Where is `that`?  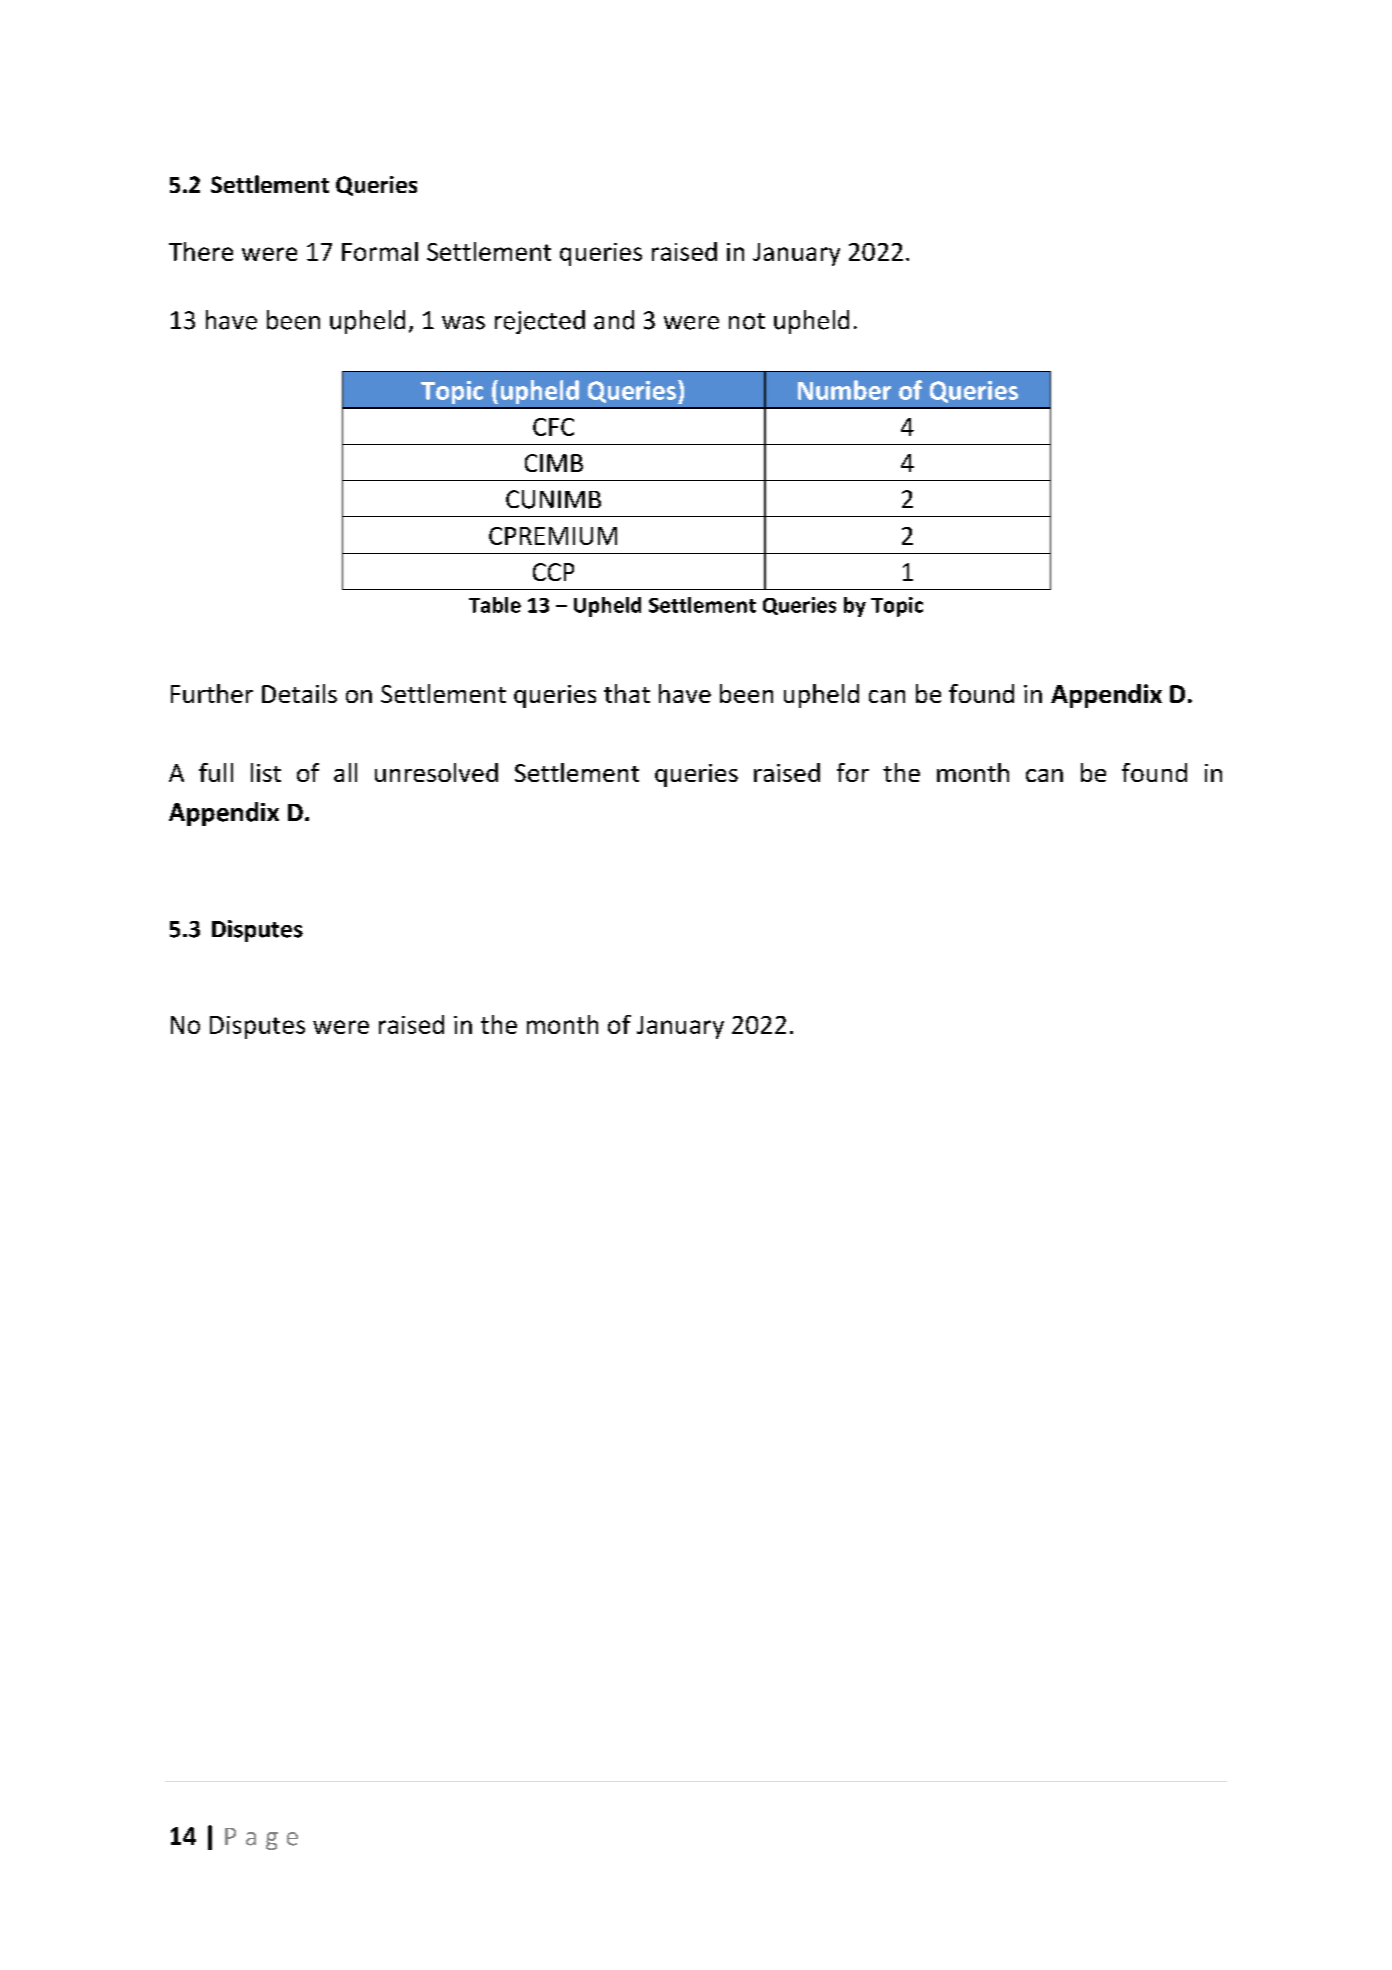
that is located at coordinates (627, 693).
